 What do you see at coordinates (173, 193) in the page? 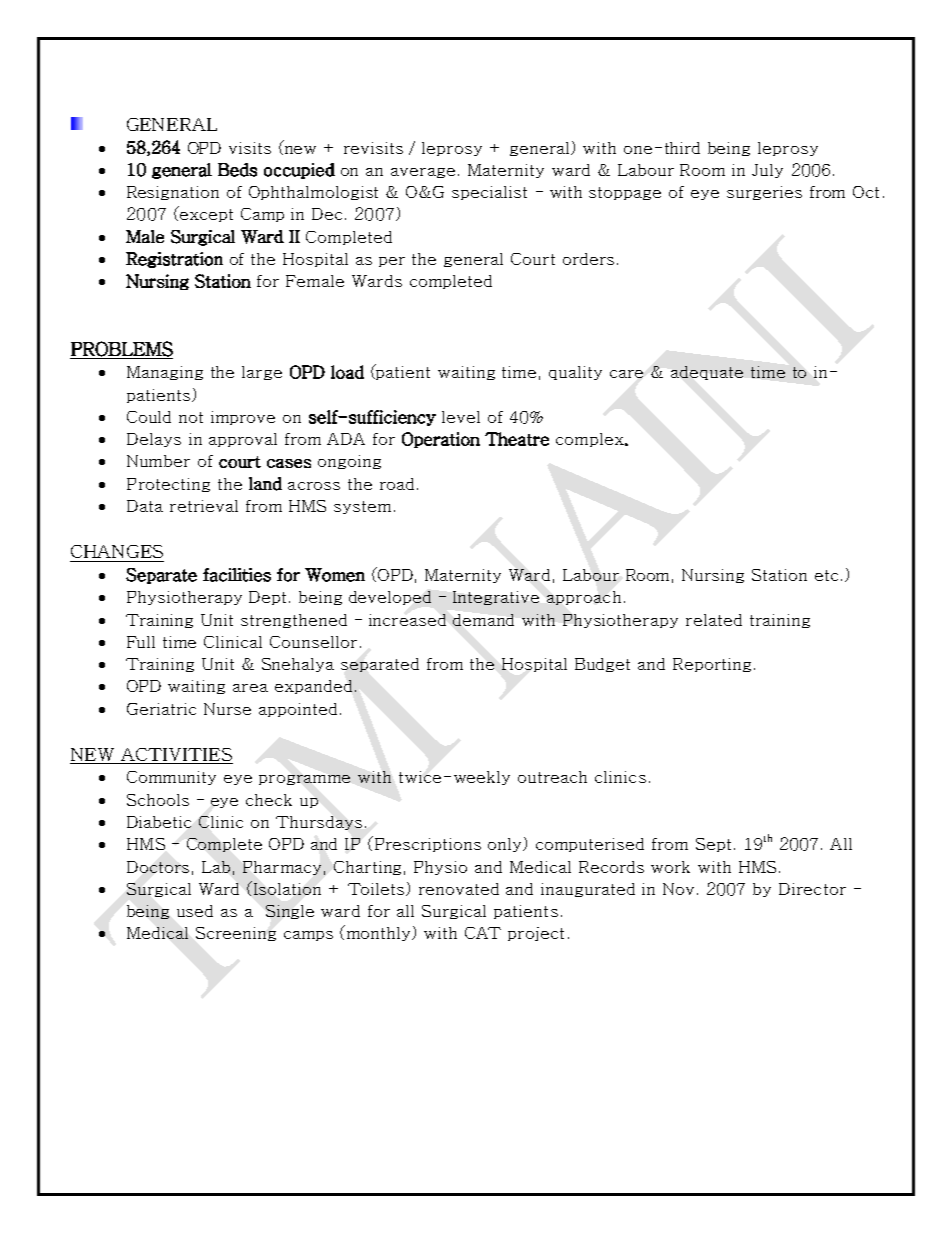
I see `Resignation` at bounding box center [173, 193].
